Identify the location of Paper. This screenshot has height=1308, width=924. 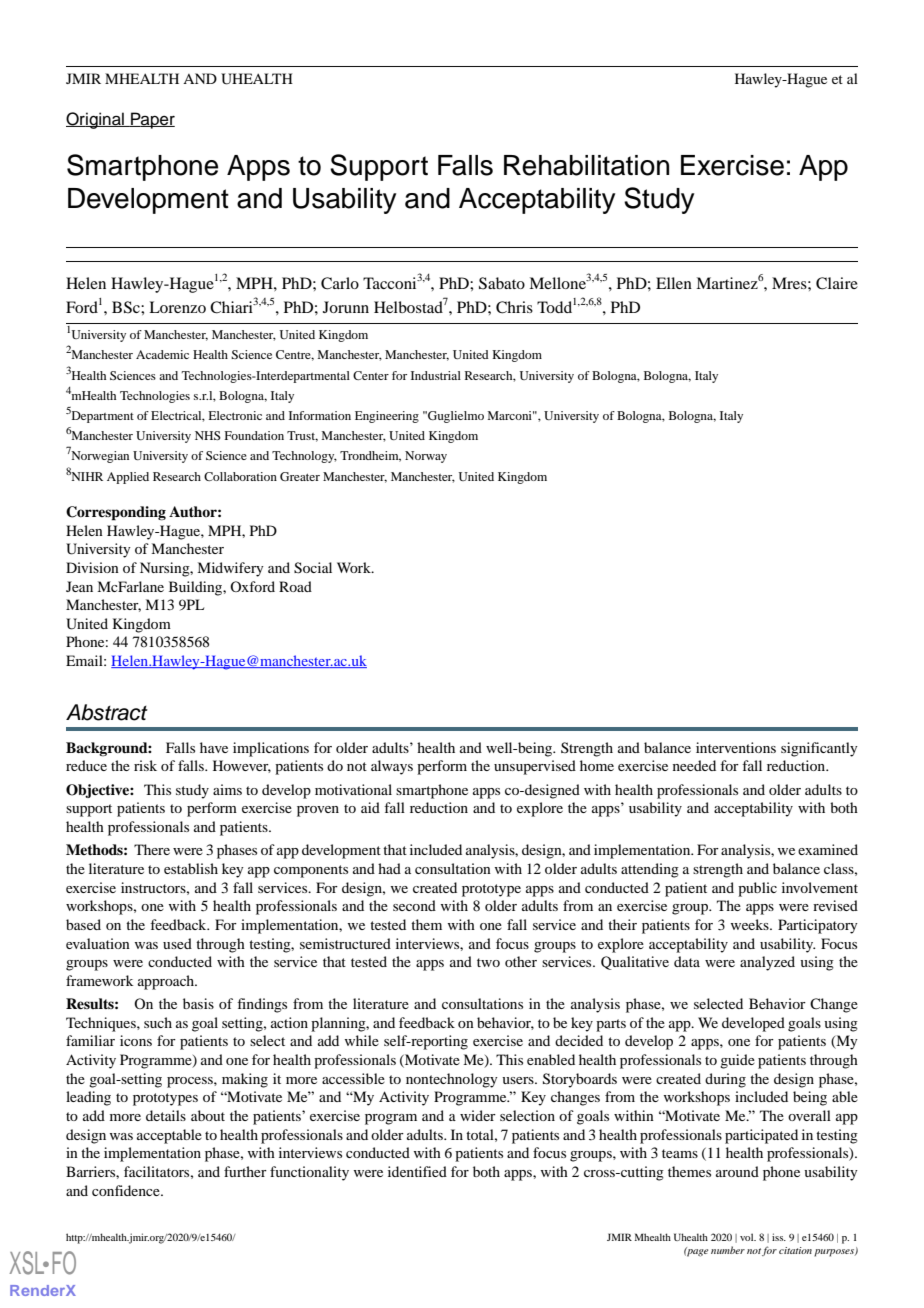
(152, 120).
